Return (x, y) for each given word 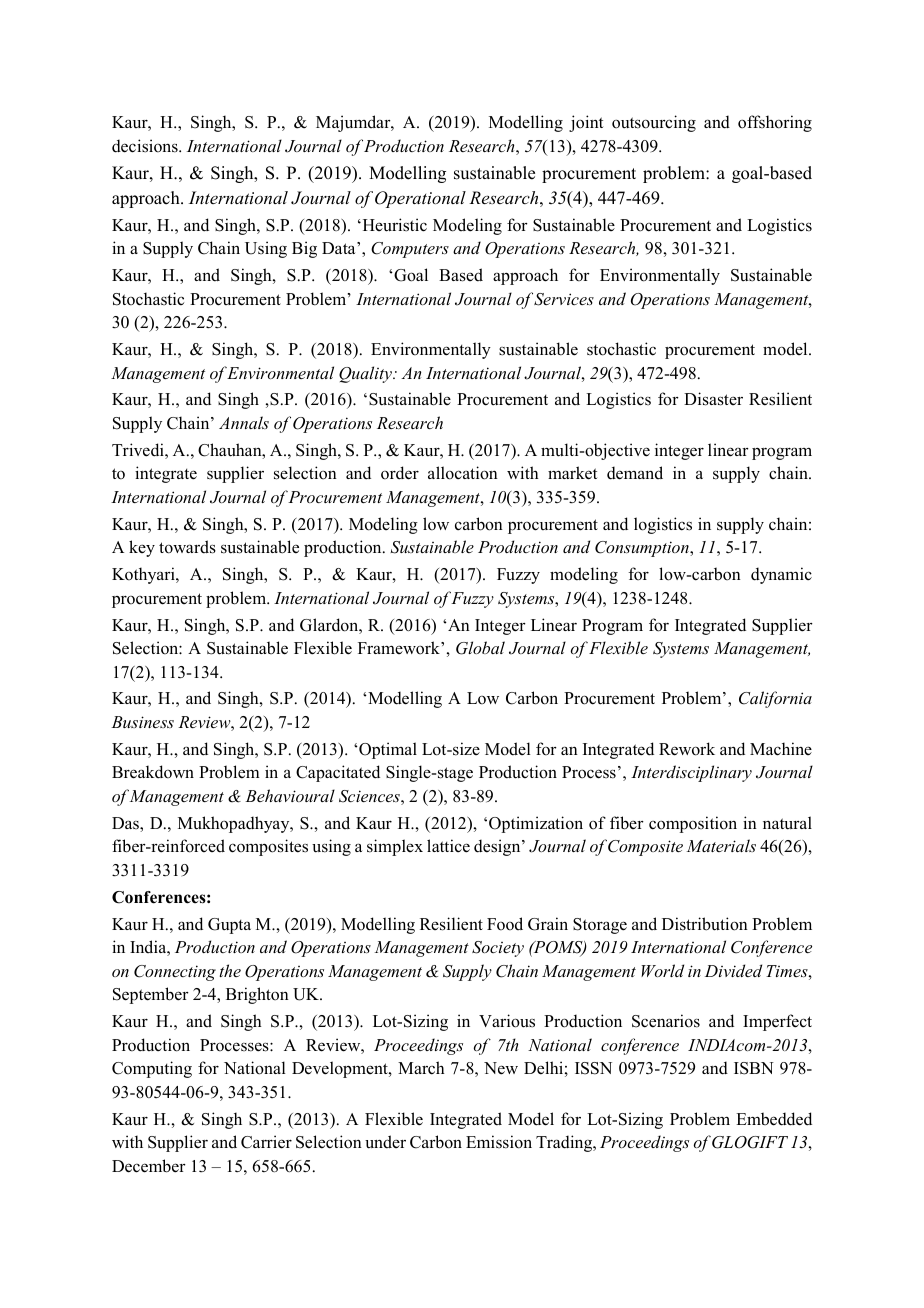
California (775, 699)
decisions (146, 146)
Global (480, 648)
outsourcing (654, 123)
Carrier (266, 1142)
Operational (420, 199)
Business (142, 722)
